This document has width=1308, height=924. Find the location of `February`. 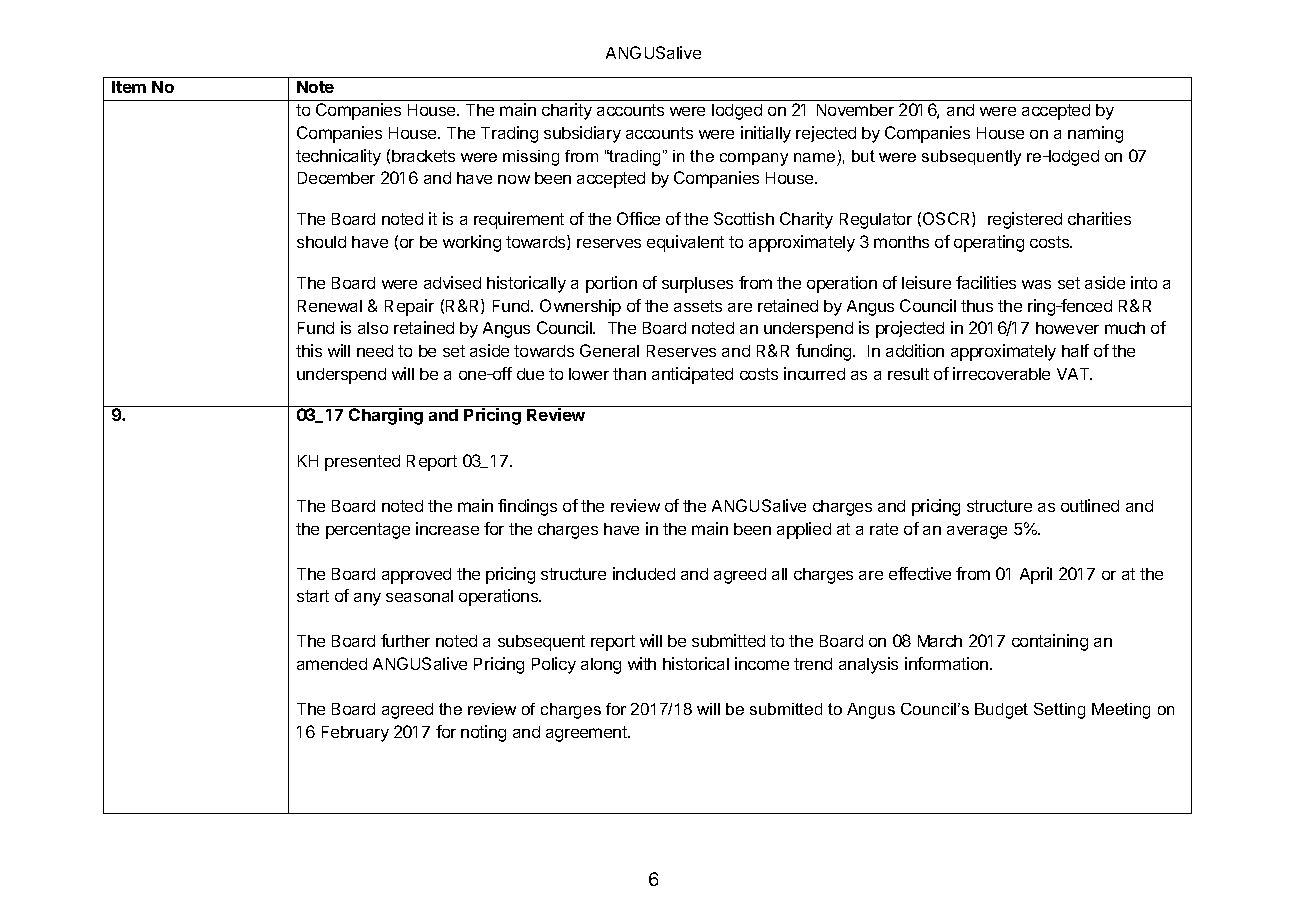

February is located at coordinates (355, 734).
